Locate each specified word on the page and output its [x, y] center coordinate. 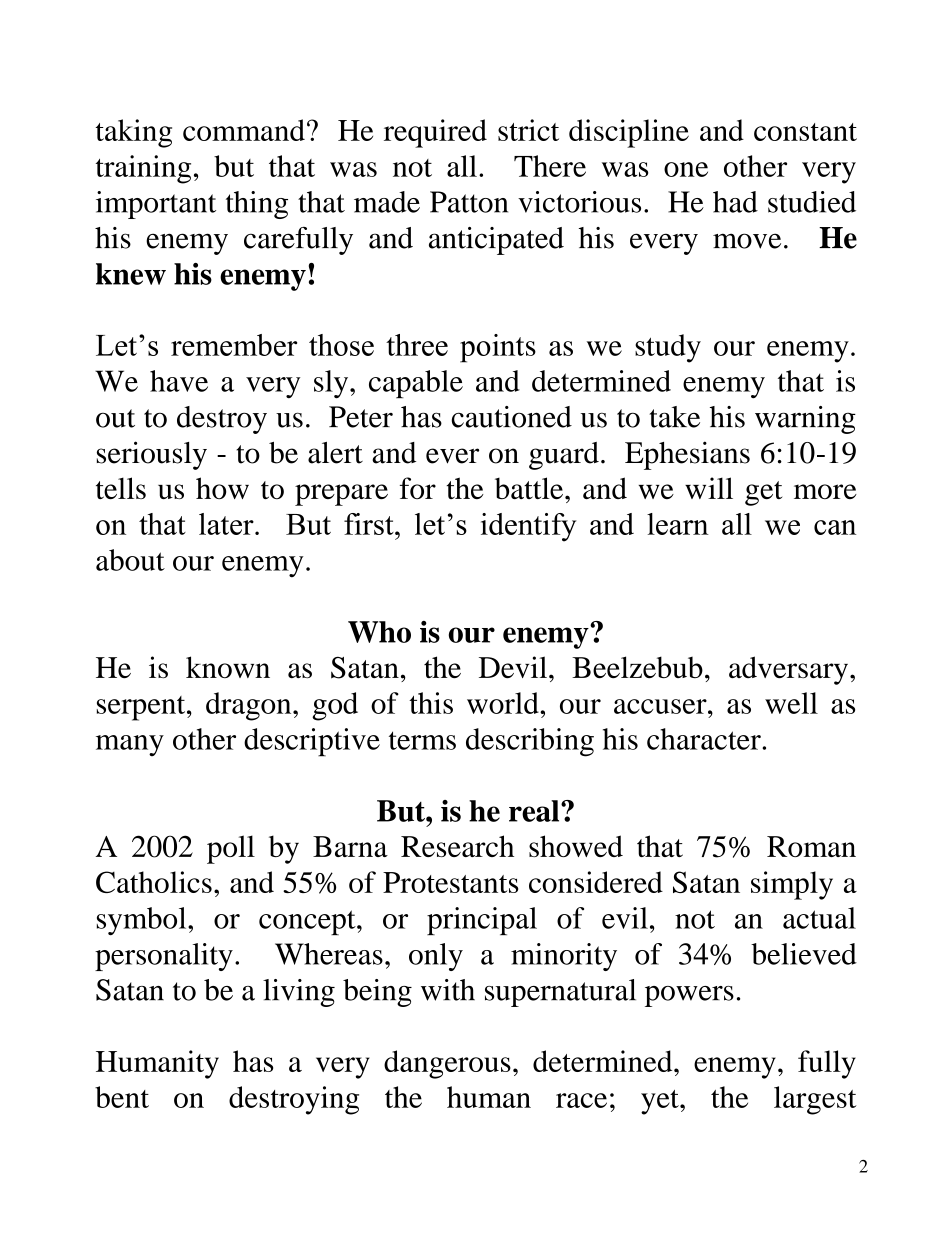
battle [530, 488]
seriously [152, 455]
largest [815, 1100]
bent [122, 1097]
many [130, 745]
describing [530, 742]
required [435, 133]
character [705, 739]
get [763, 493]
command [244, 130]
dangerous [447, 1064]
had [735, 202]
